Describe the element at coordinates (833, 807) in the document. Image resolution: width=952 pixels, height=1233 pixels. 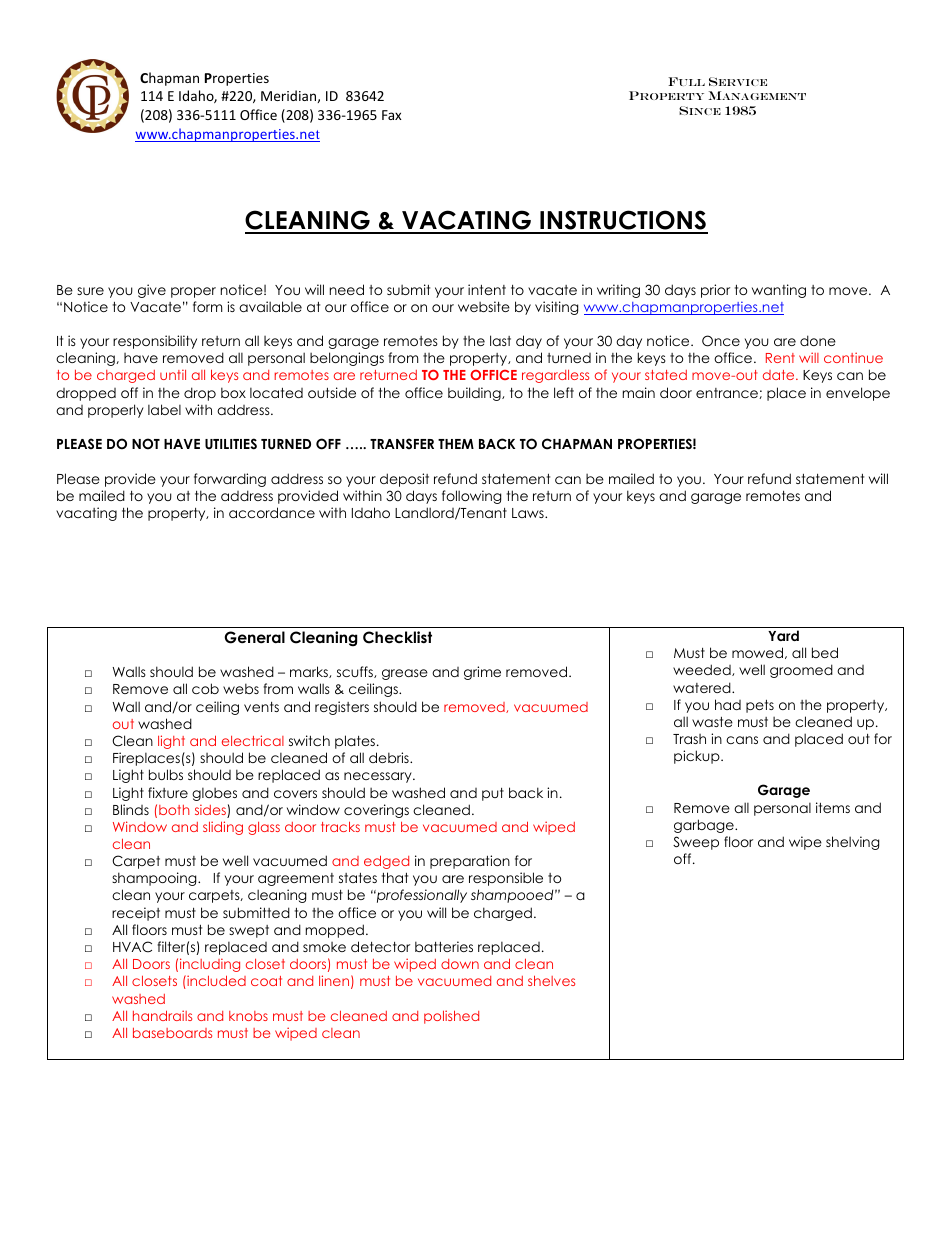
I see `items` at that location.
